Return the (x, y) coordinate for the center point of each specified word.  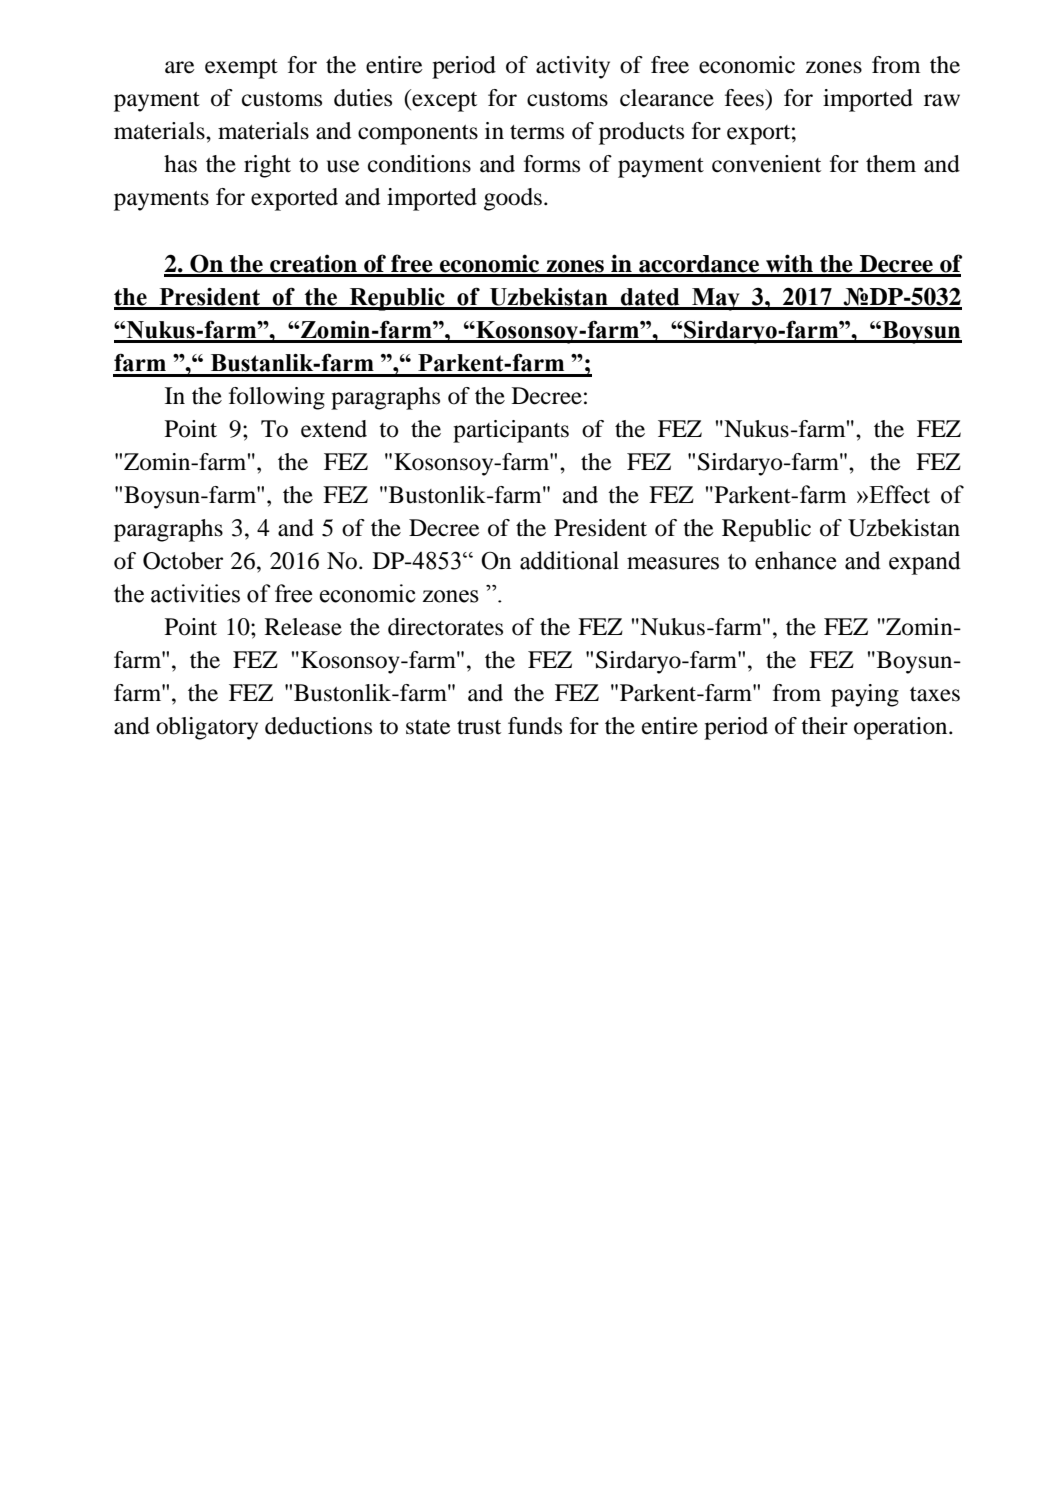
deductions (318, 726)
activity (573, 67)
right (267, 166)
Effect (898, 494)
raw (942, 100)
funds (535, 726)
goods (513, 199)
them (891, 164)
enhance (795, 560)
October (183, 561)
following (277, 398)
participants (511, 431)
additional (569, 560)
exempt (241, 69)
